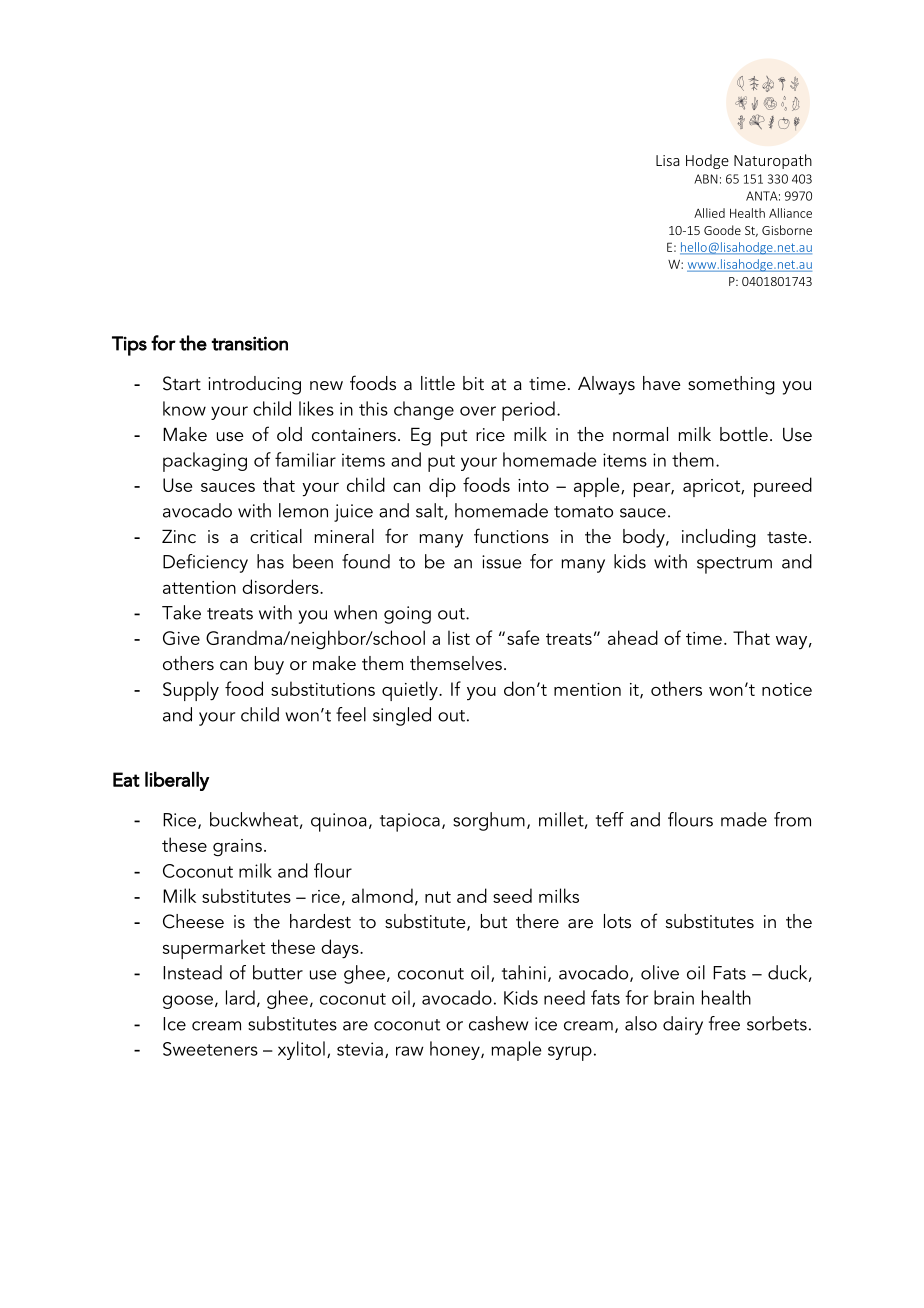 The width and height of the screenshot is (924, 1308). I want to click on liberally, so click(177, 781).
